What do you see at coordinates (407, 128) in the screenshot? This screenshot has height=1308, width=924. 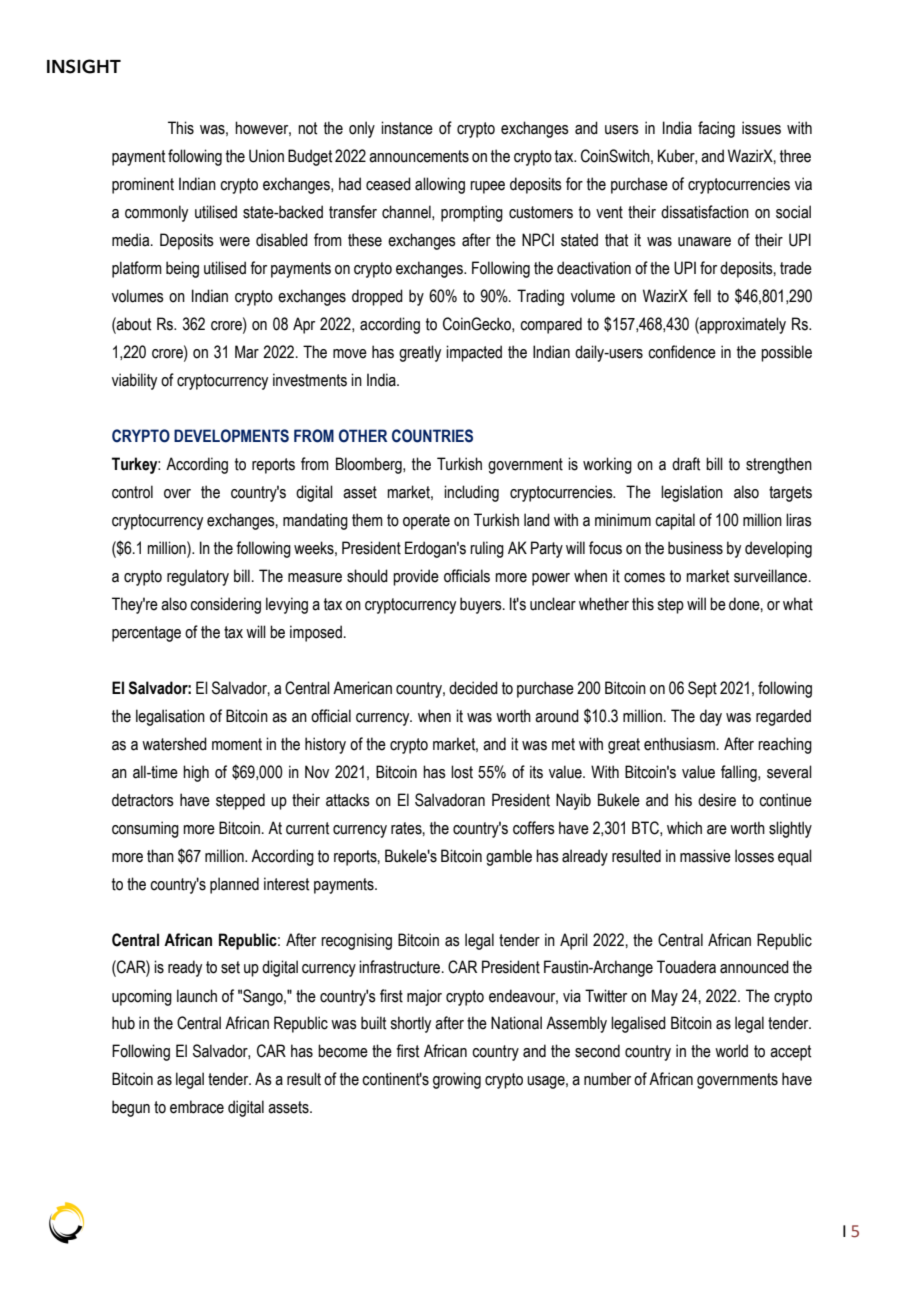 I see `instance` at bounding box center [407, 128].
